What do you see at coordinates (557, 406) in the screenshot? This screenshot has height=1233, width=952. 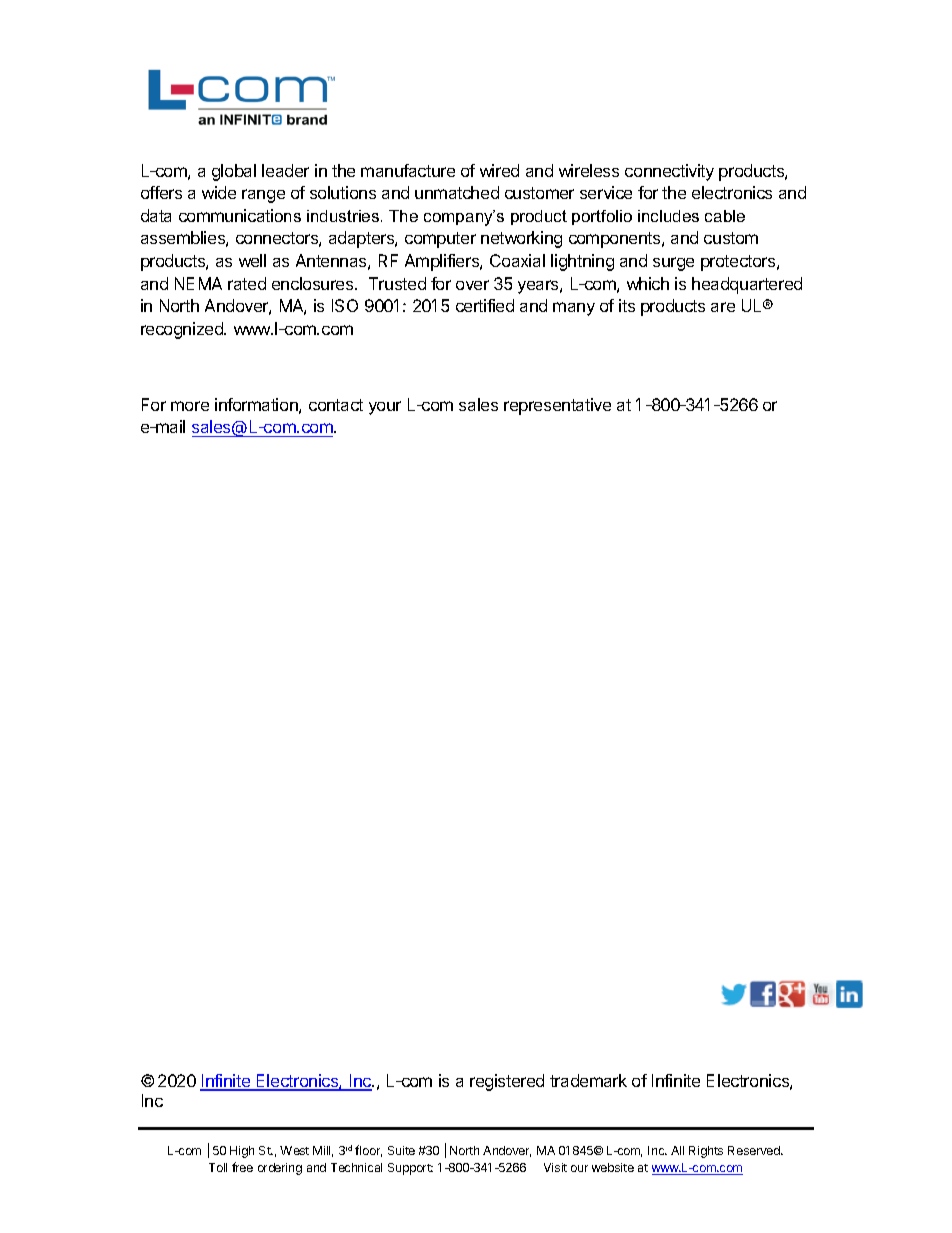 I see `representative` at bounding box center [557, 406].
